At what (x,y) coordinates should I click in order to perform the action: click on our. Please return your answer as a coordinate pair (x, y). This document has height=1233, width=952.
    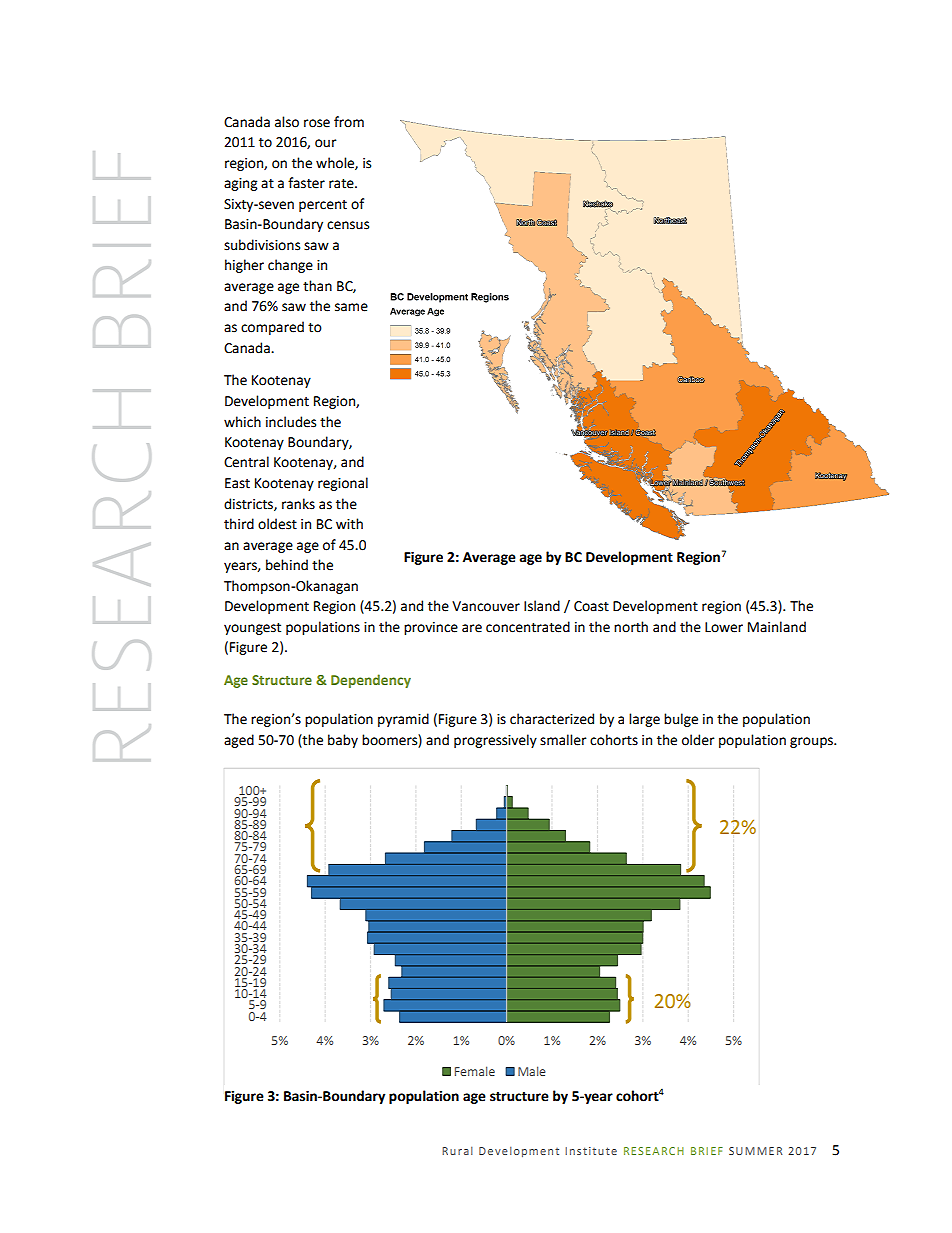
    Looking at the image, I should click on (326, 143).
